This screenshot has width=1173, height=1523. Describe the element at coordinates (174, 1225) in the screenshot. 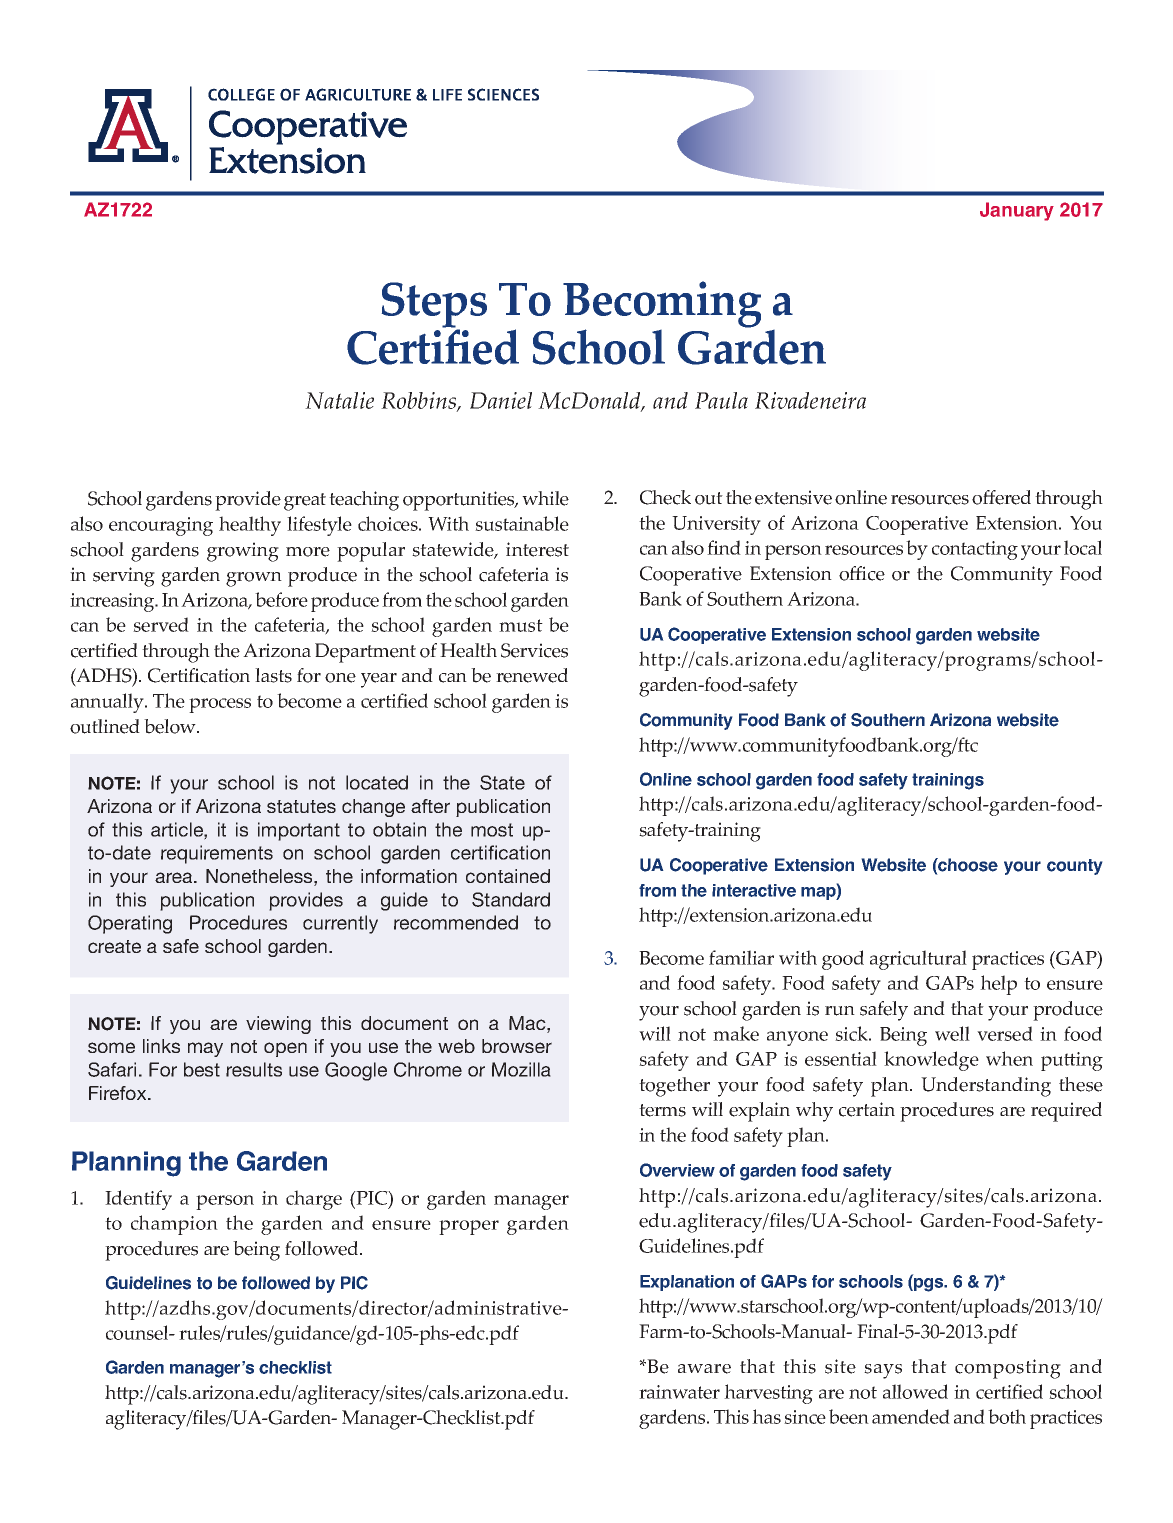

I see `champion` at that location.
